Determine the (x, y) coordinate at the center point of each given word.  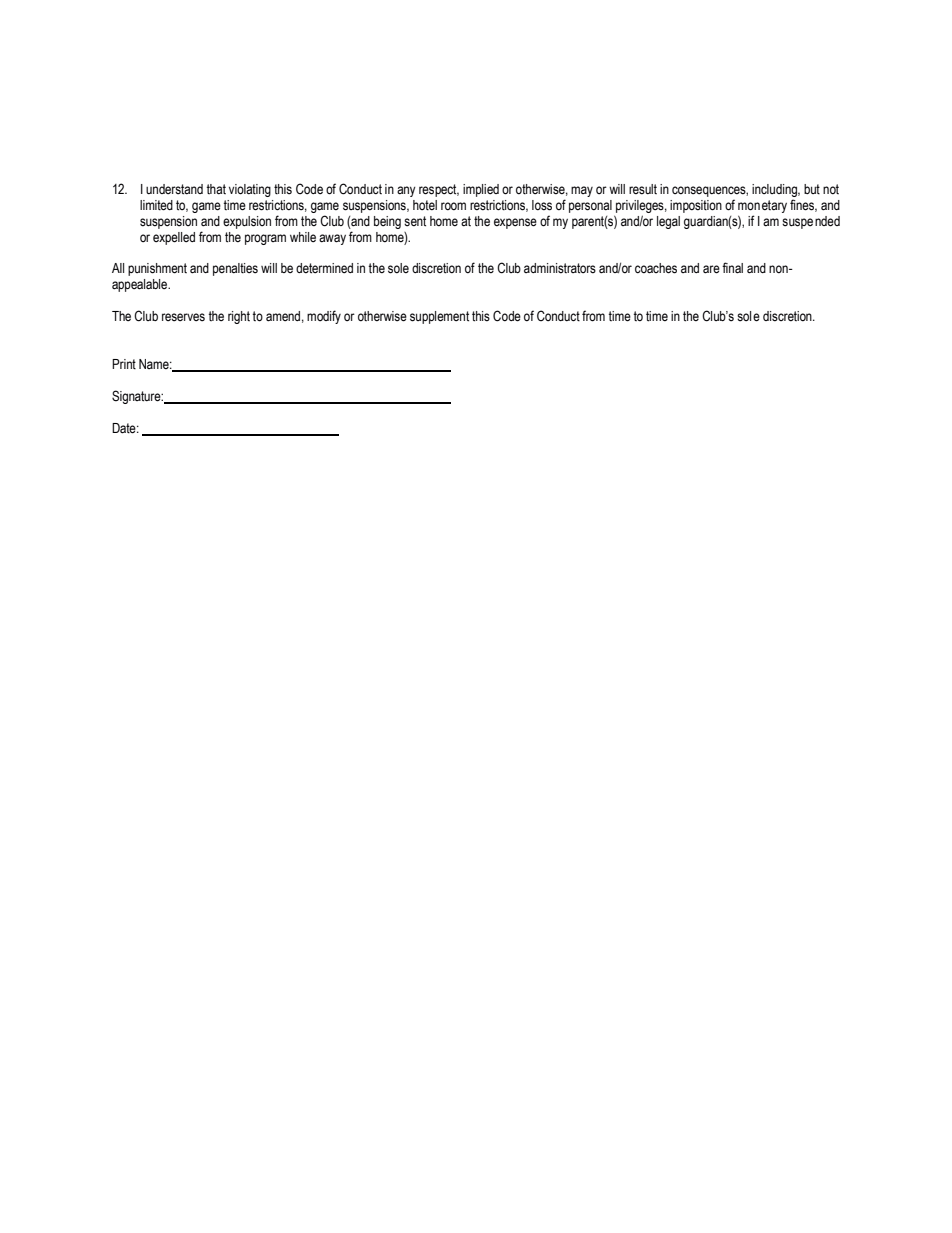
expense (515, 223)
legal (668, 222)
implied (481, 190)
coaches (656, 268)
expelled (174, 238)
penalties (235, 269)
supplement (439, 317)
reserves (183, 317)
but (812, 189)
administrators (560, 268)
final (732, 268)
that (216, 189)
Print (124, 364)
